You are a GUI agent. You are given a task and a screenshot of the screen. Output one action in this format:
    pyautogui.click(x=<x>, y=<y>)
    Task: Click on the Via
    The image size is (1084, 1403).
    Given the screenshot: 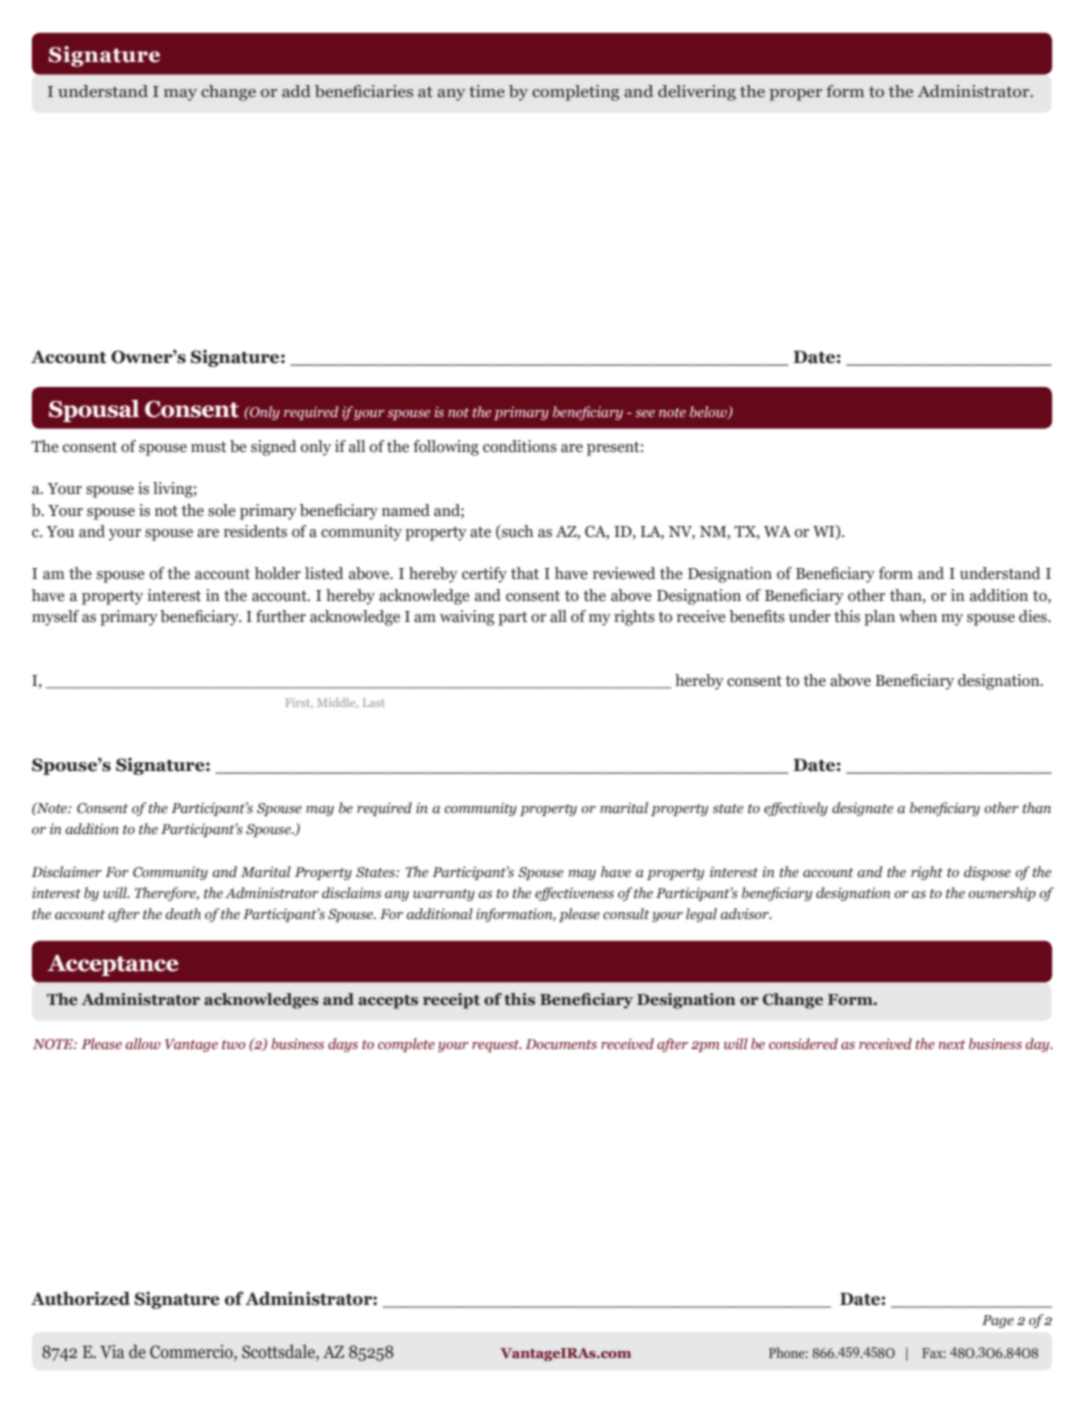 What is the action you would take?
    pyautogui.click(x=112, y=1351)
